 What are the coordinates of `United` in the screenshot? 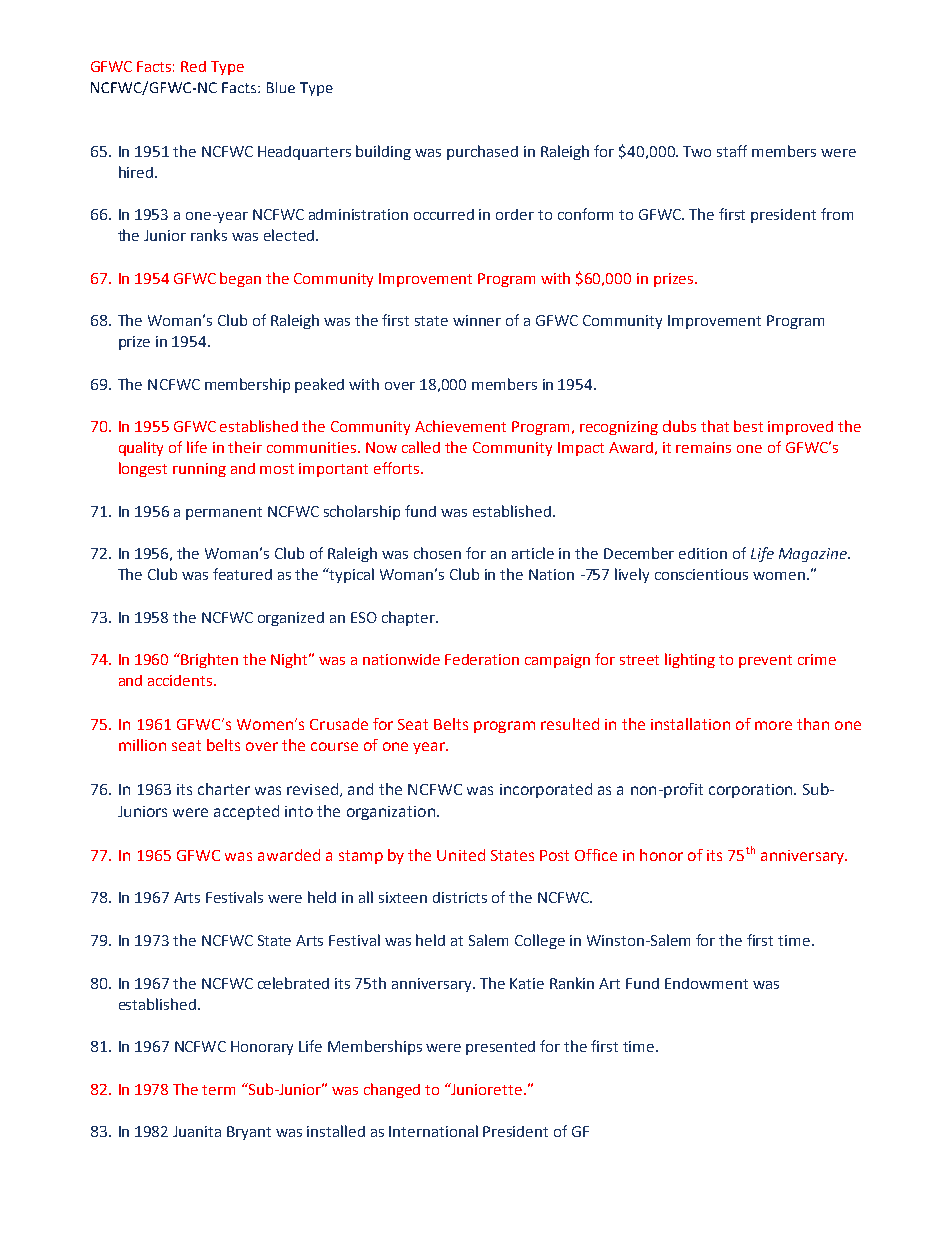 It's located at (461, 855).
